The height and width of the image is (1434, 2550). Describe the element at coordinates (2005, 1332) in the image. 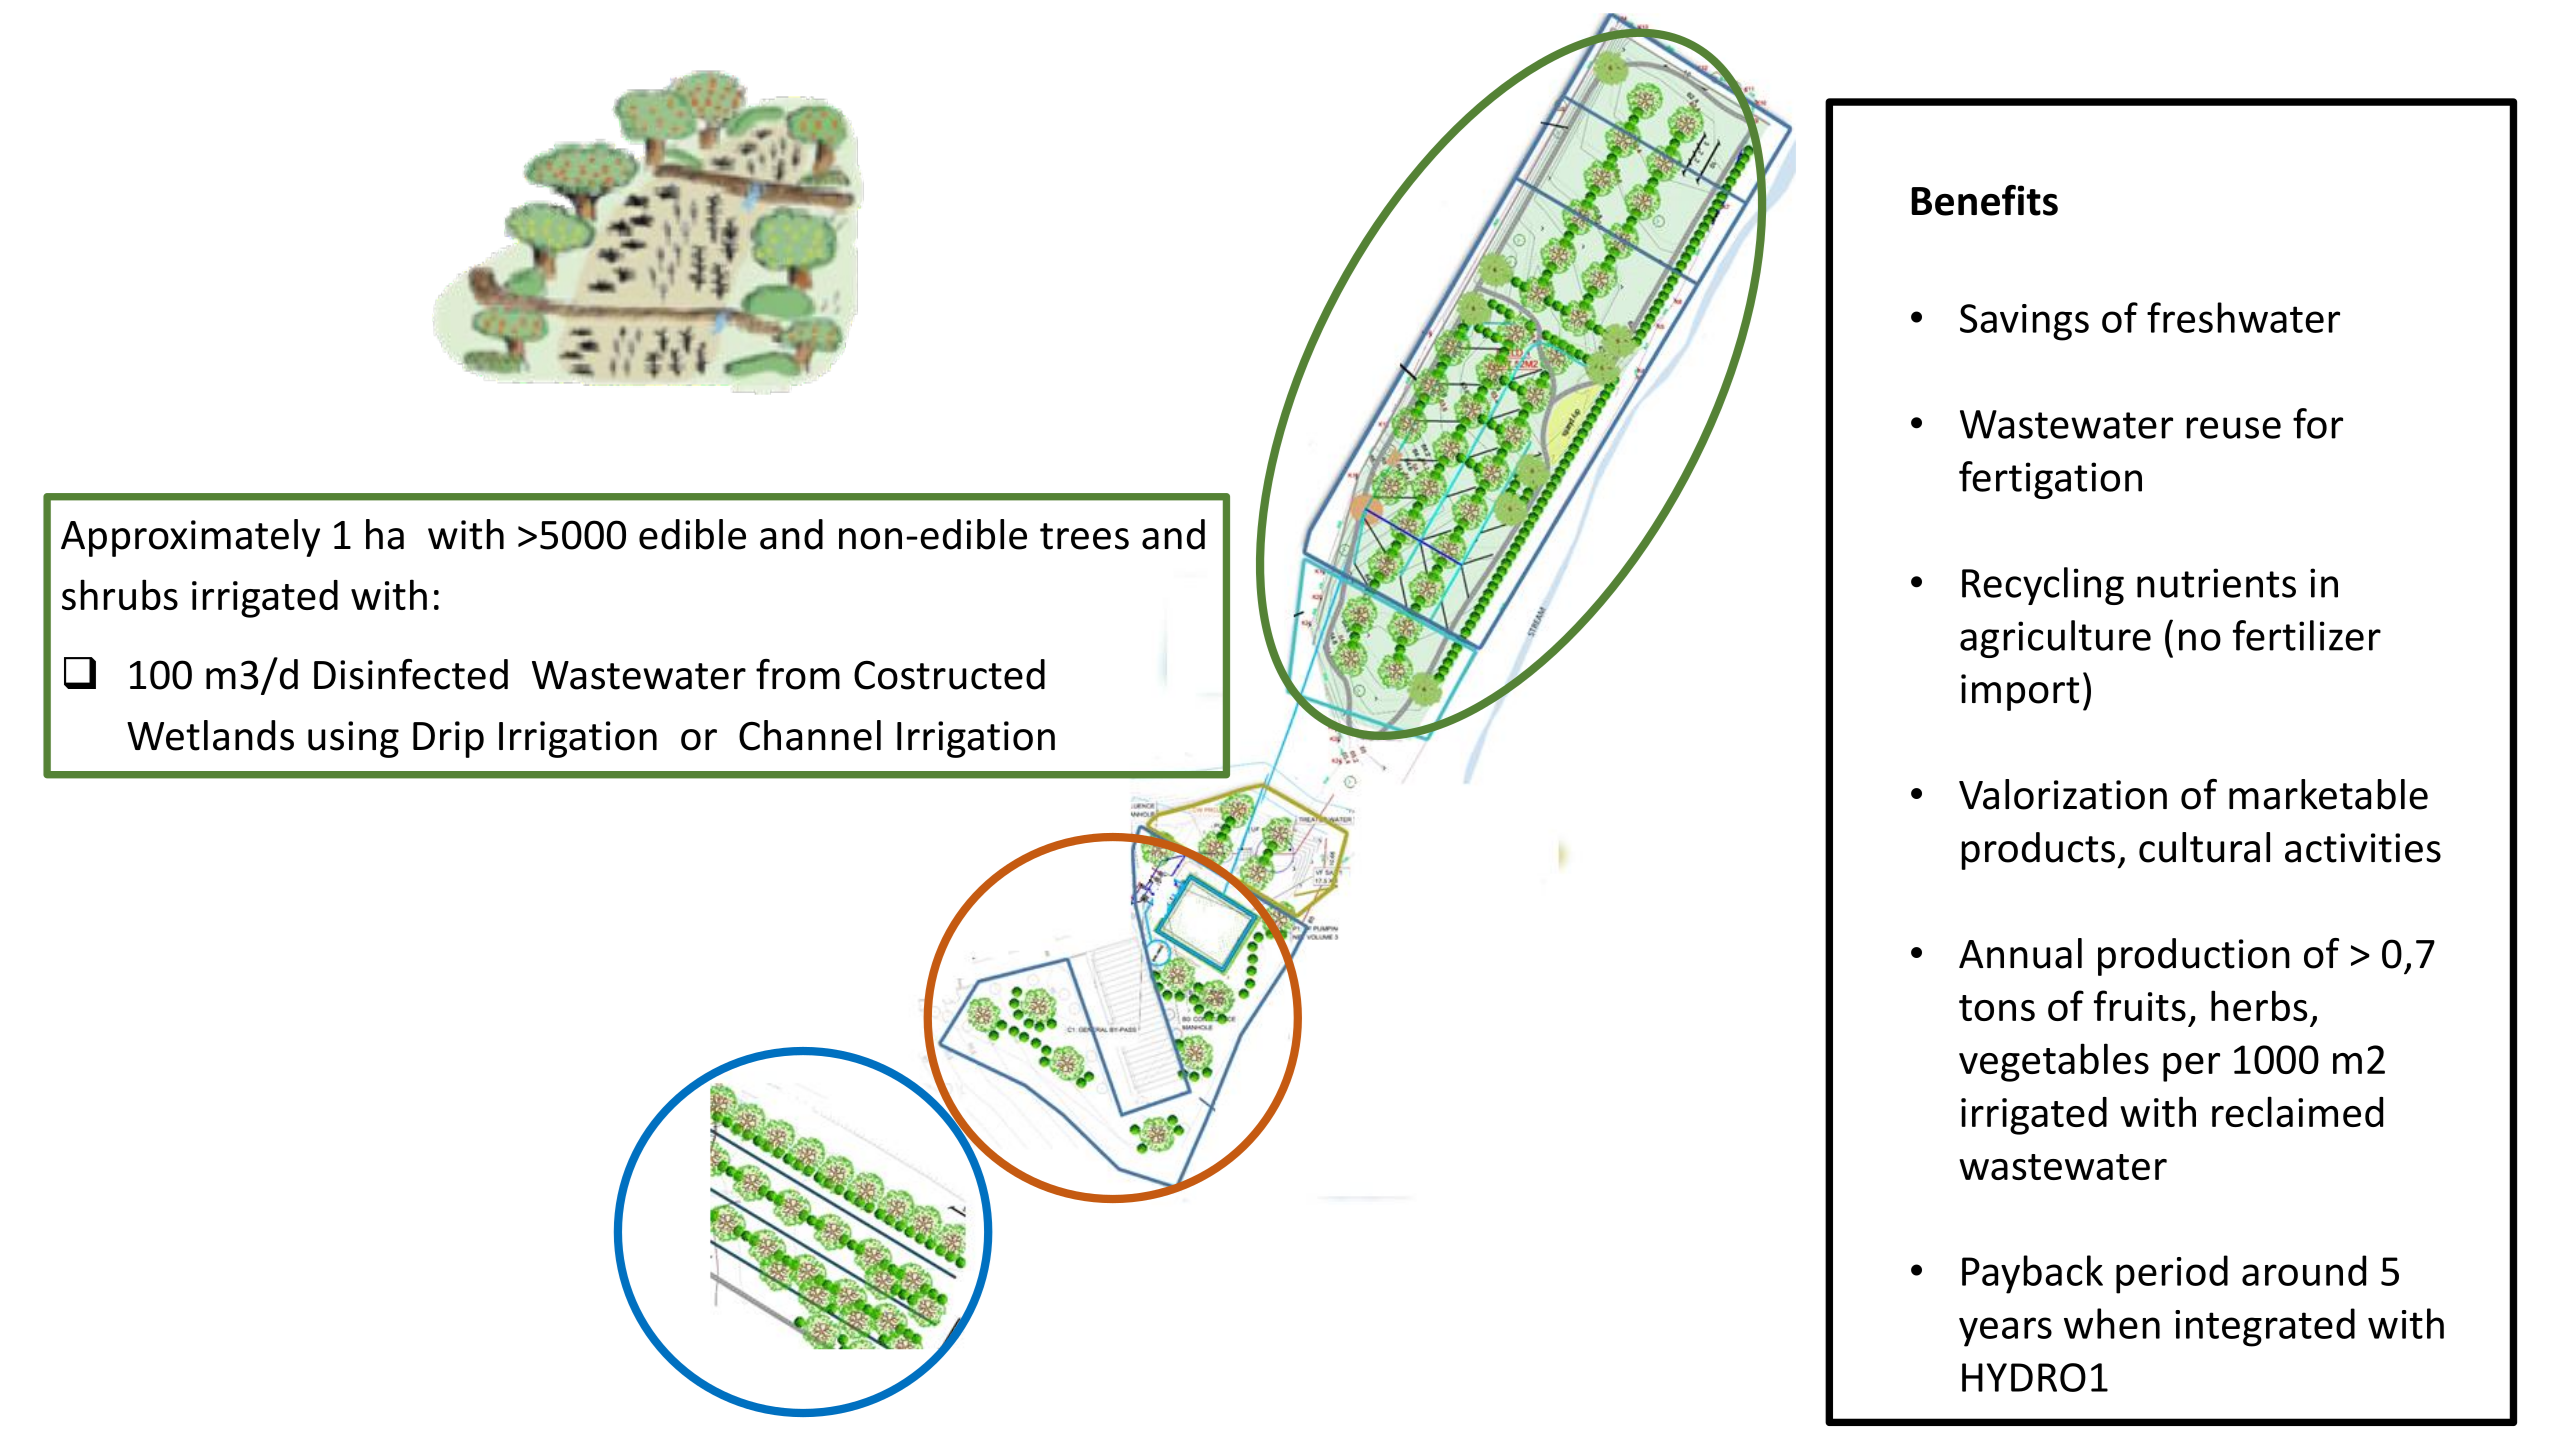

I see `years` at that location.
